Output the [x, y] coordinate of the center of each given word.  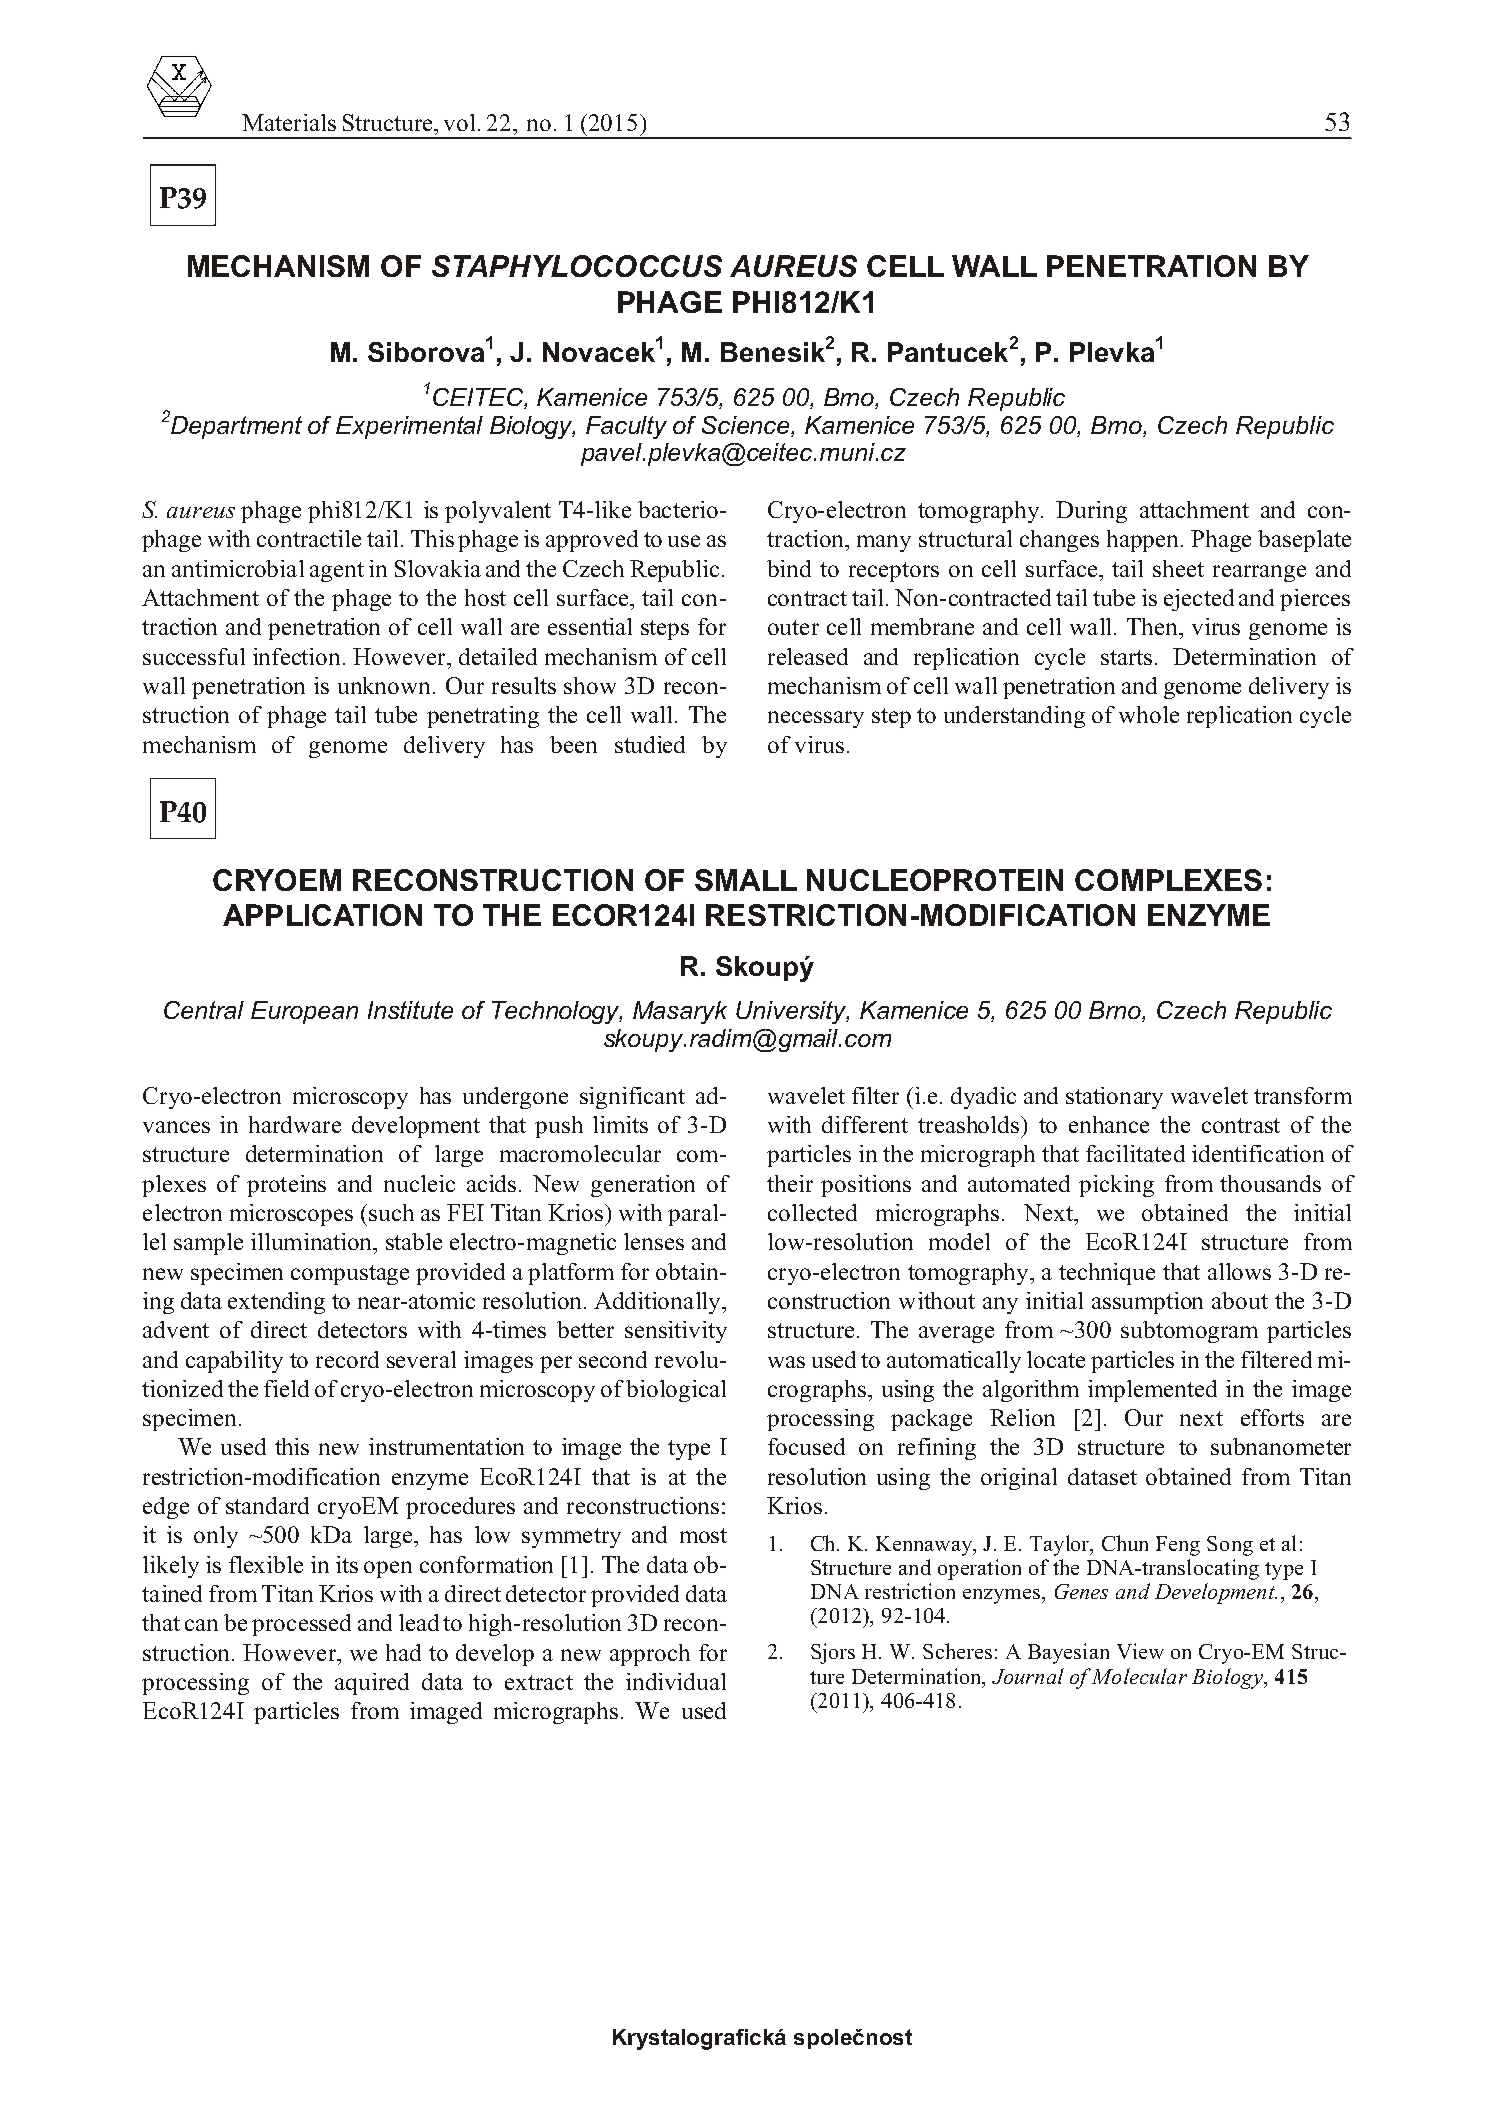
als [323, 122]
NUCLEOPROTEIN [935, 880]
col [782, 1212]
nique [1128, 1274]
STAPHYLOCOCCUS [577, 266]
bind [789, 568]
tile [345, 538]
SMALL [746, 880]
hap [1124, 541]
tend [273, 1300]
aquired [372, 1684]
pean [330, 1015]
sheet [1178, 568]
